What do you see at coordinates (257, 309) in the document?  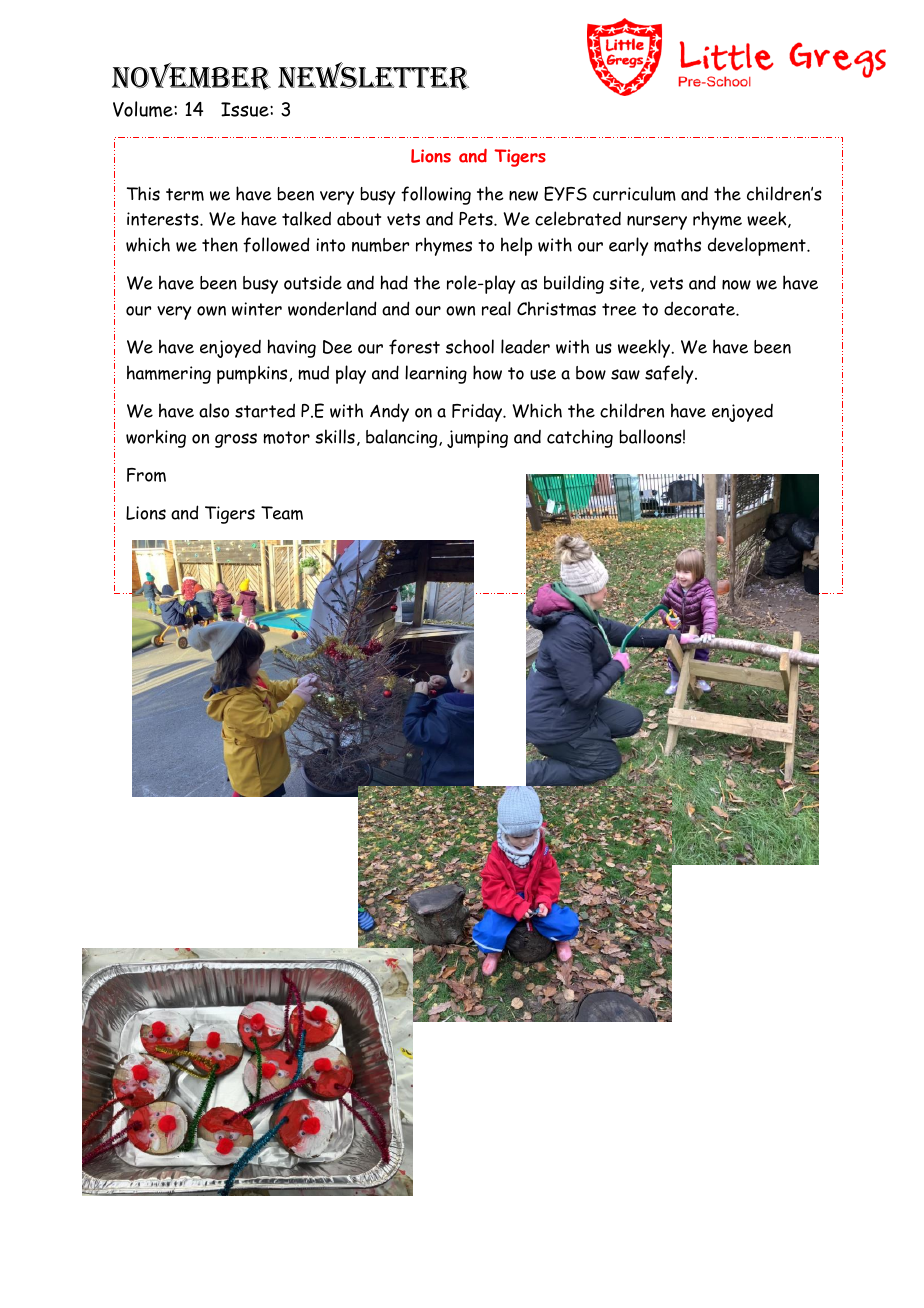 I see `winter` at bounding box center [257, 309].
